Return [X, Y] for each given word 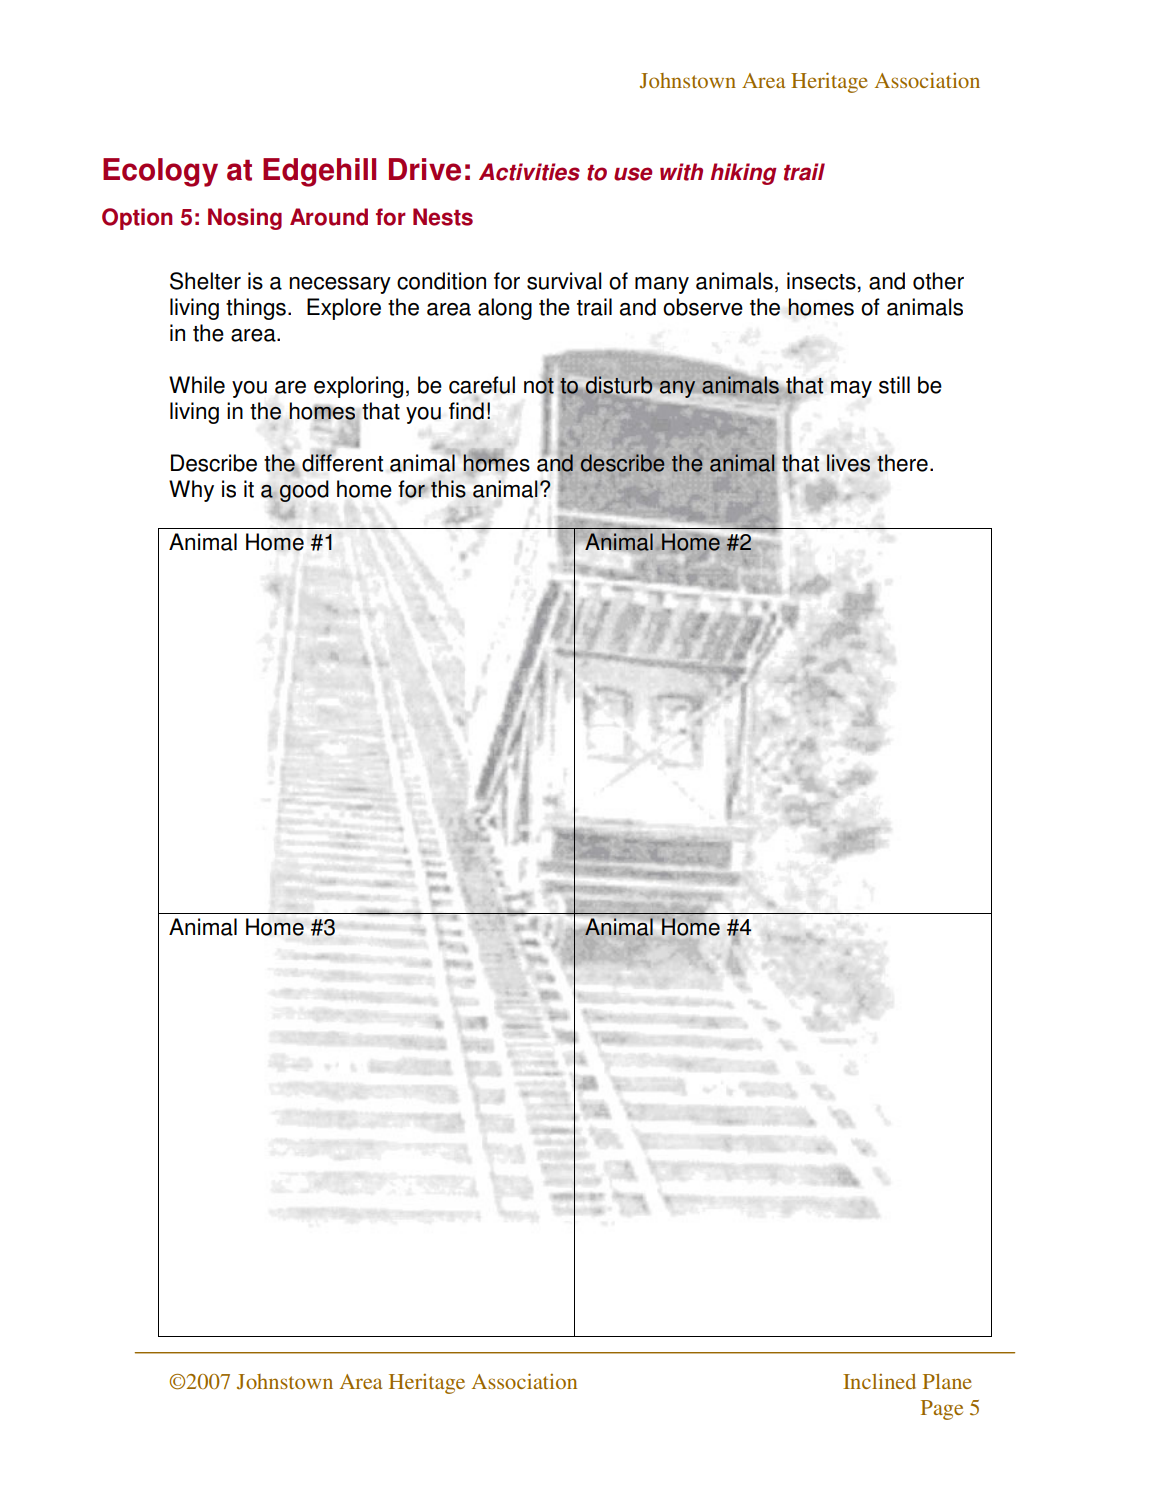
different [342, 462]
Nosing [245, 219]
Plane [947, 1381]
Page [942, 1410]
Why [191, 491]
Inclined [879, 1381]
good [304, 491]
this [448, 489]
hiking [744, 174]
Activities [529, 172]
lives [848, 463]
